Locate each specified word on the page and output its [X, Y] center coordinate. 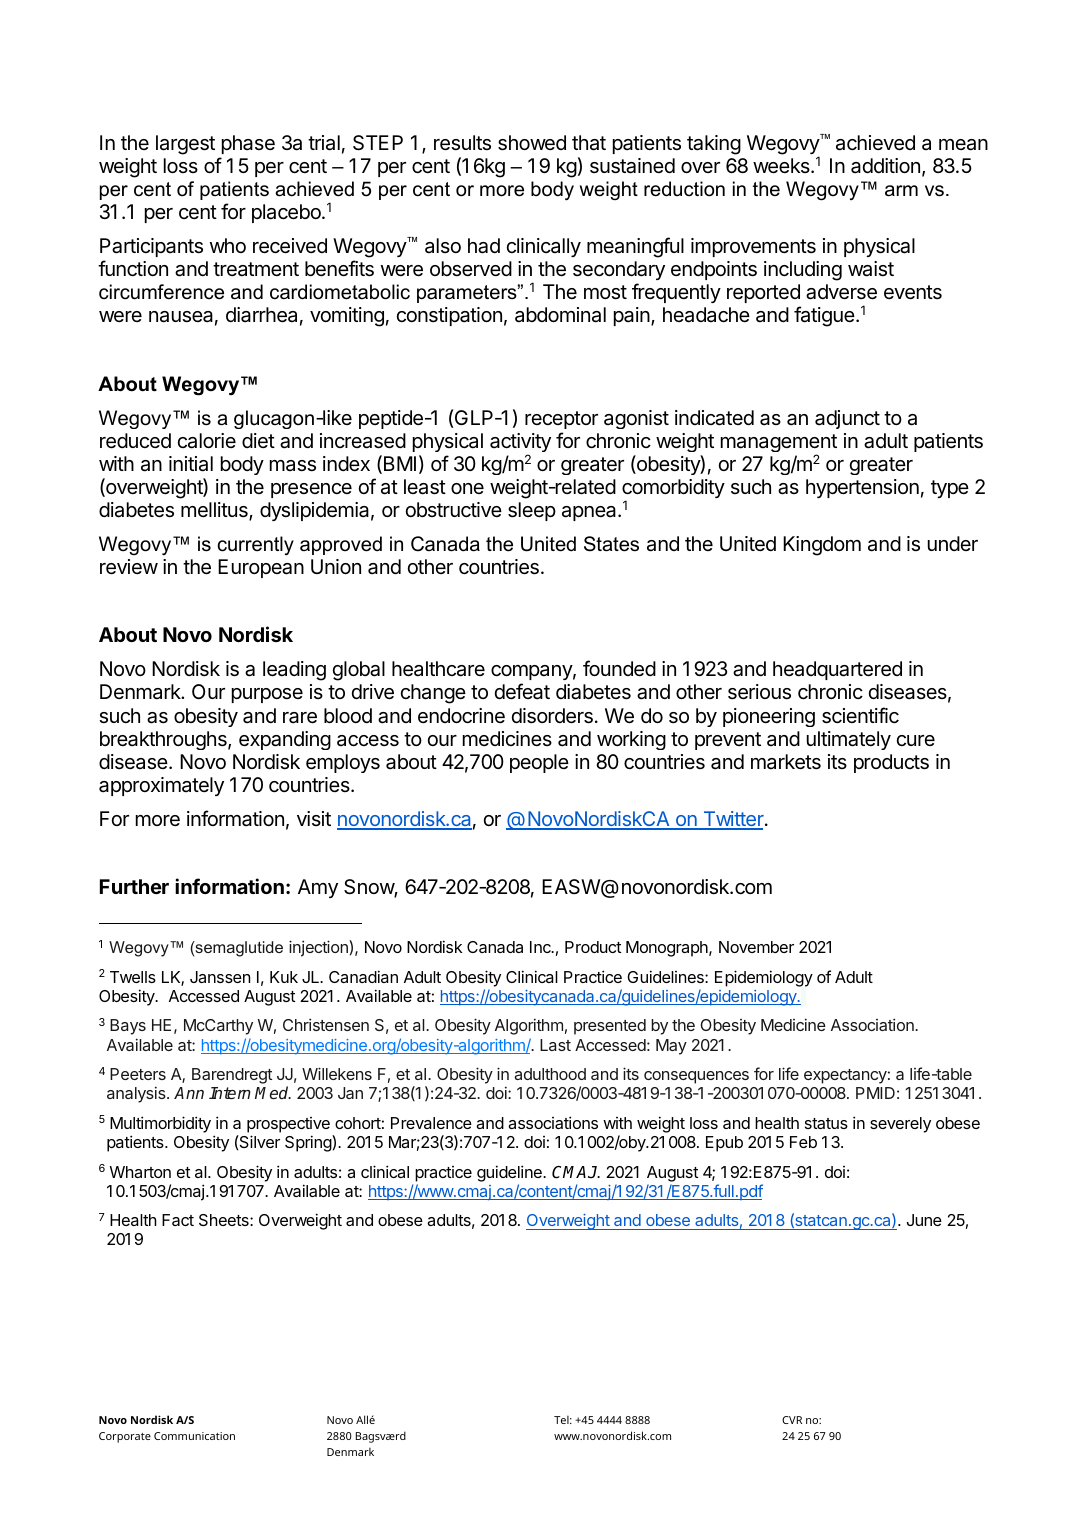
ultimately [849, 740]
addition [885, 166]
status [826, 1123]
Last [555, 1045]
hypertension [862, 488]
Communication [194, 1436]
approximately [161, 786]
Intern [230, 1093]
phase [248, 144]
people [539, 763]
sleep [532, 511]
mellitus [215, 511]
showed [532, 143]
